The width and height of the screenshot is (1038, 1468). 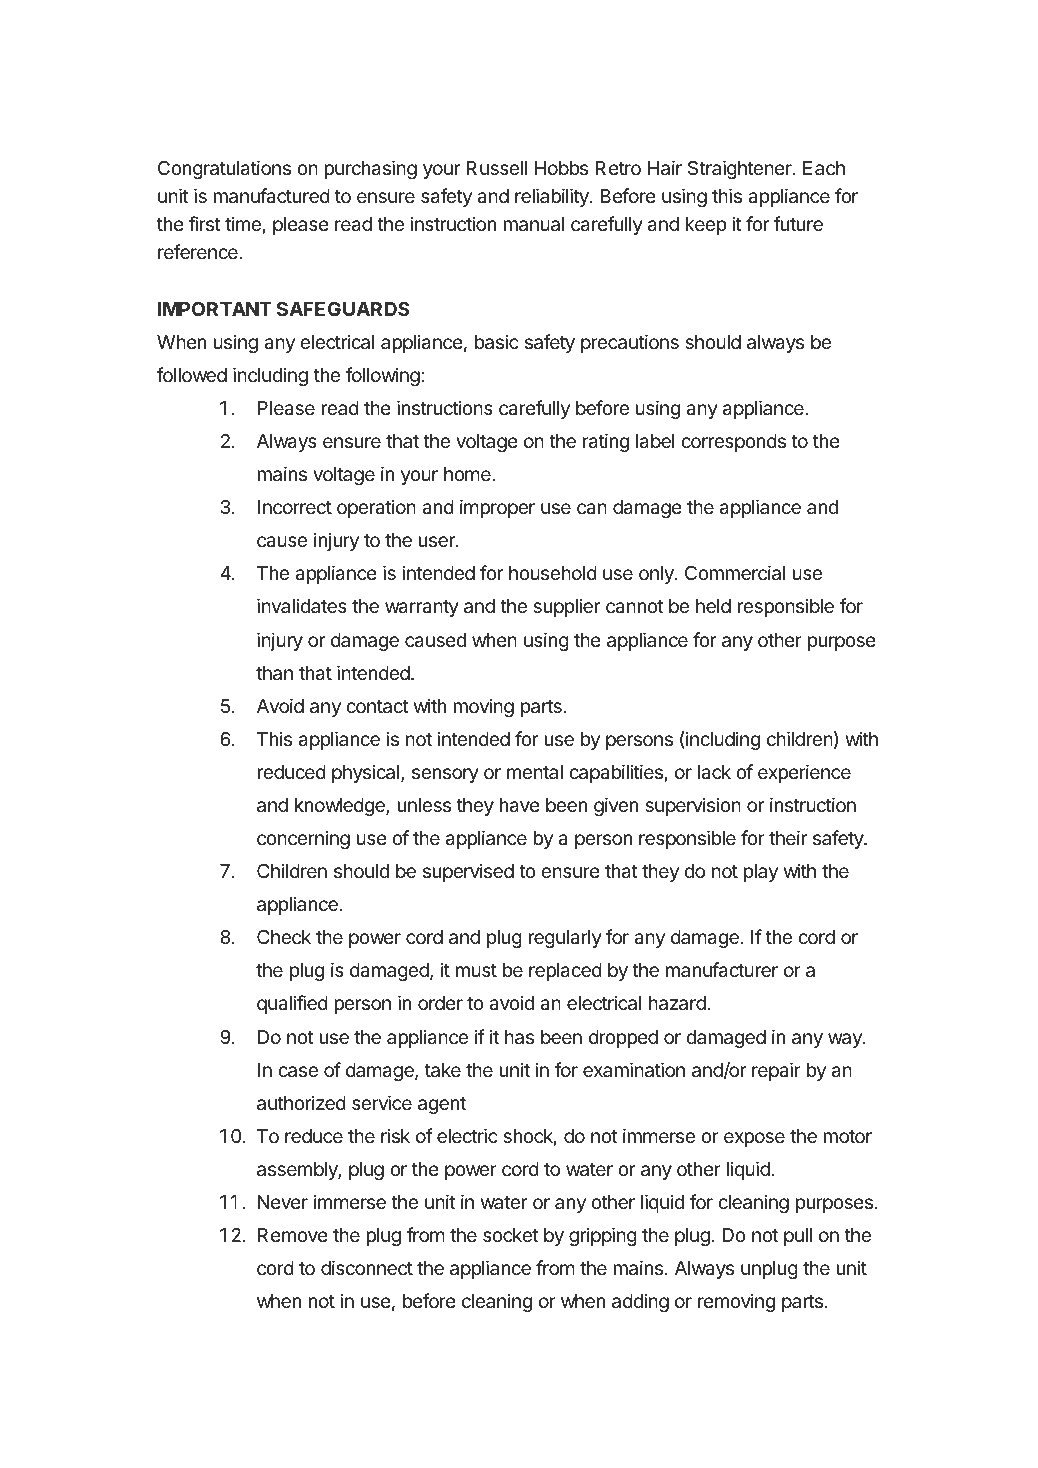 I want to click on future, so click(x=798, y=223).
